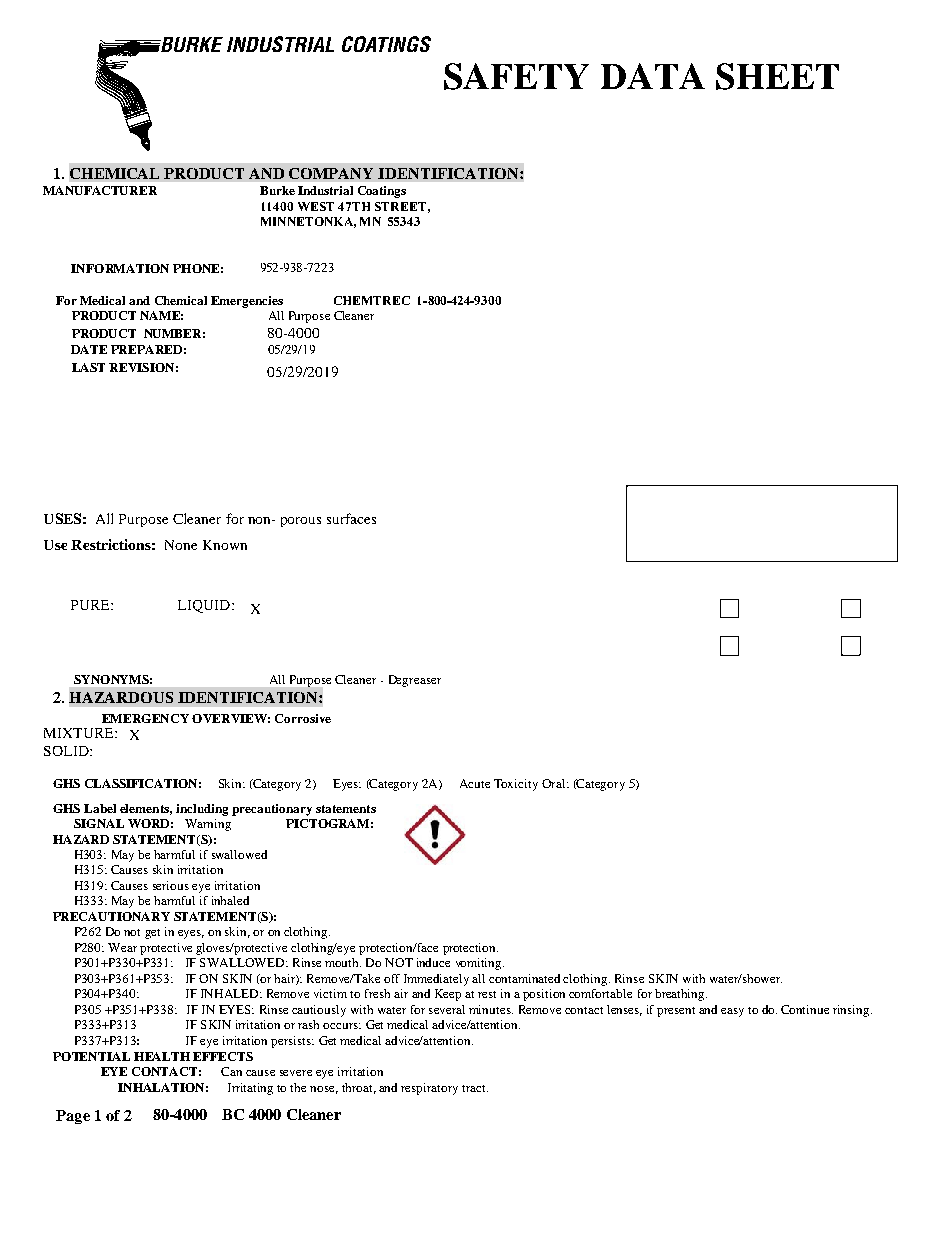  I want to click on HEALTH, so click(162, 1056).
